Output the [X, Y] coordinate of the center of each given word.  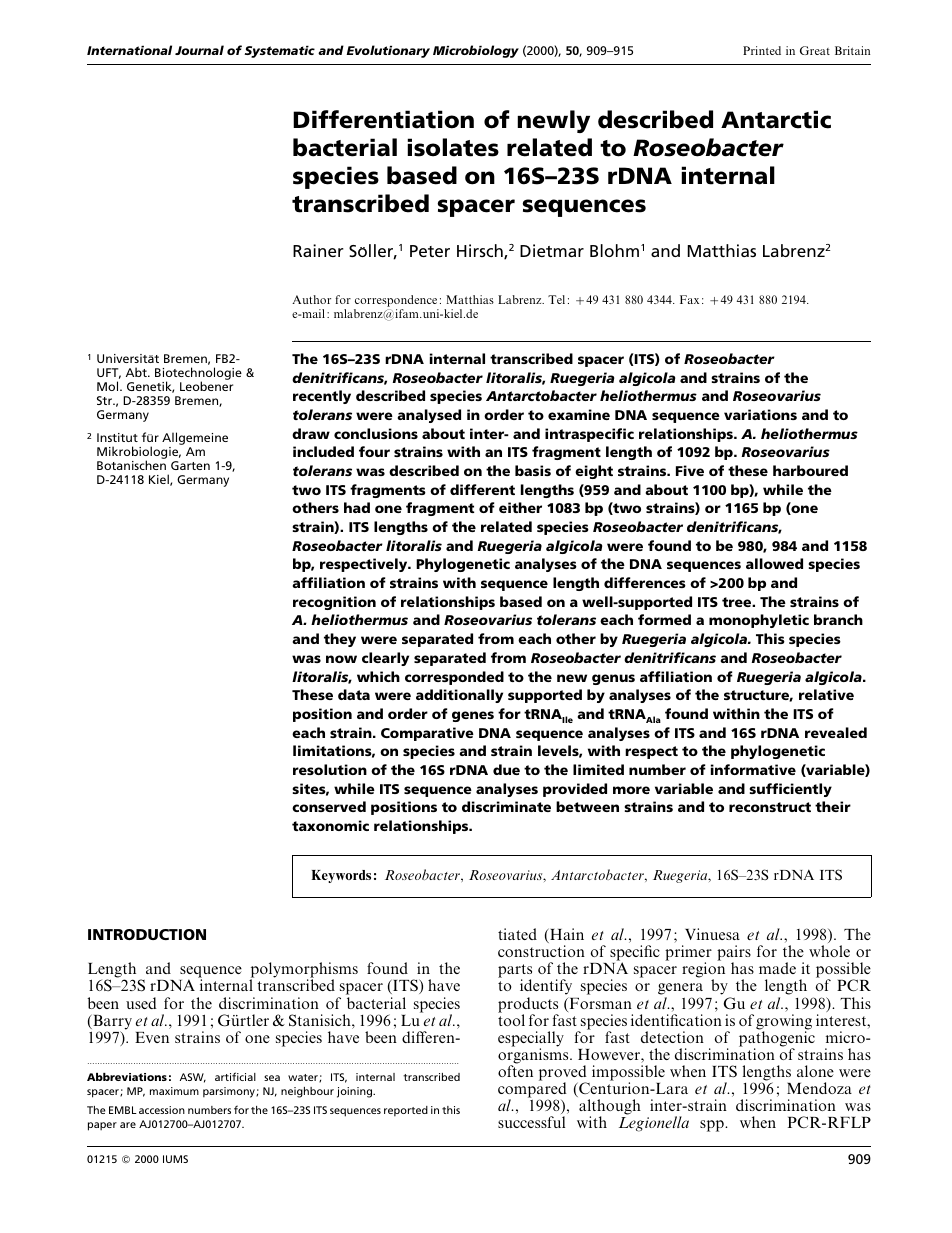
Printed [762, 50]
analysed [429, 416]
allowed [774, 563]
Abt [137, 372]
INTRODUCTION [147, 934]
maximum [174, 1091]
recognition [334, 603]
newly [553, 121]
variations [760, 414]
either [520, 507]
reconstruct [770, 807]
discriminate [506, 806]
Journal [199, 50]
